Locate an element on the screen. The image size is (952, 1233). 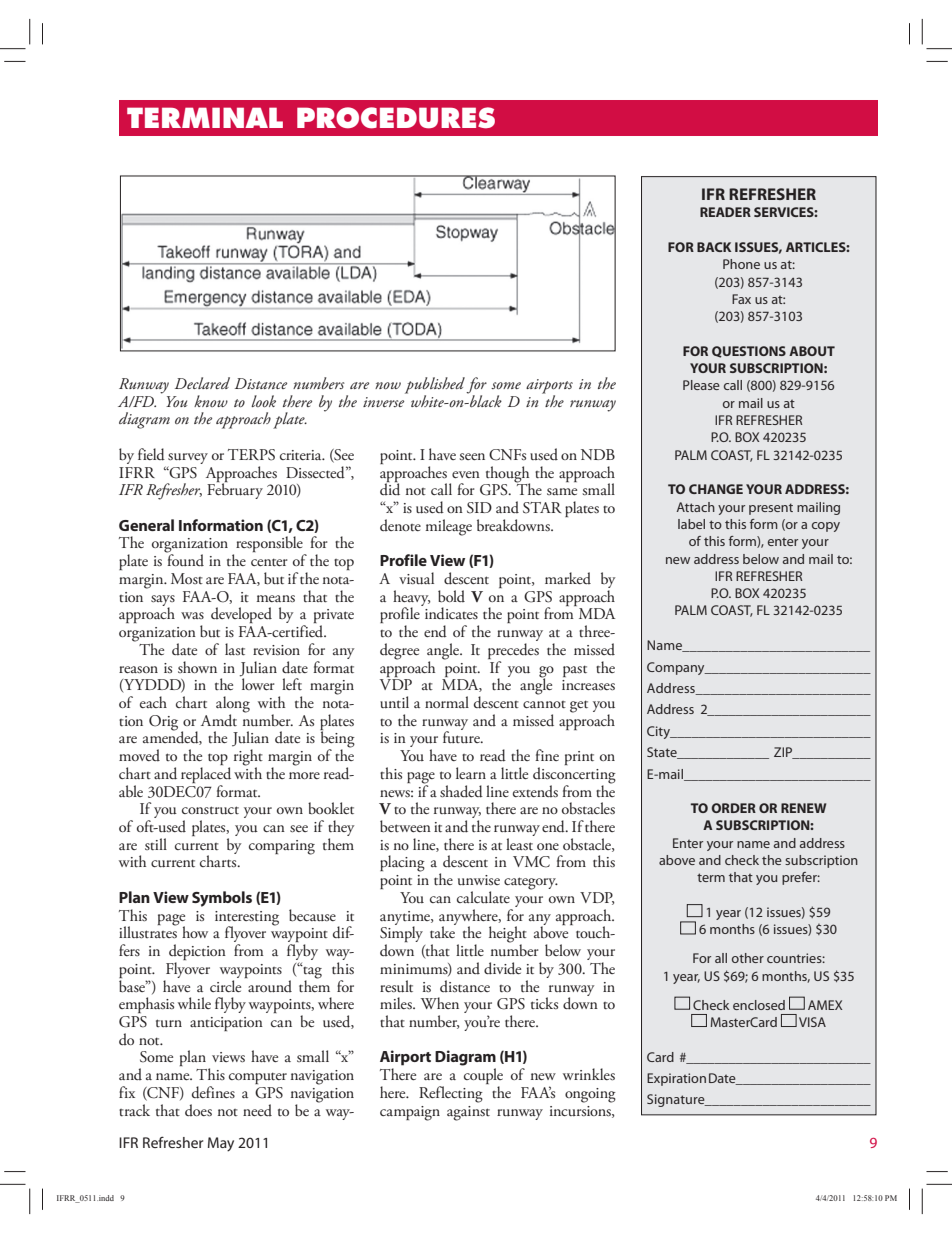
PROCEDURES is located at coordinates (396, 118).
